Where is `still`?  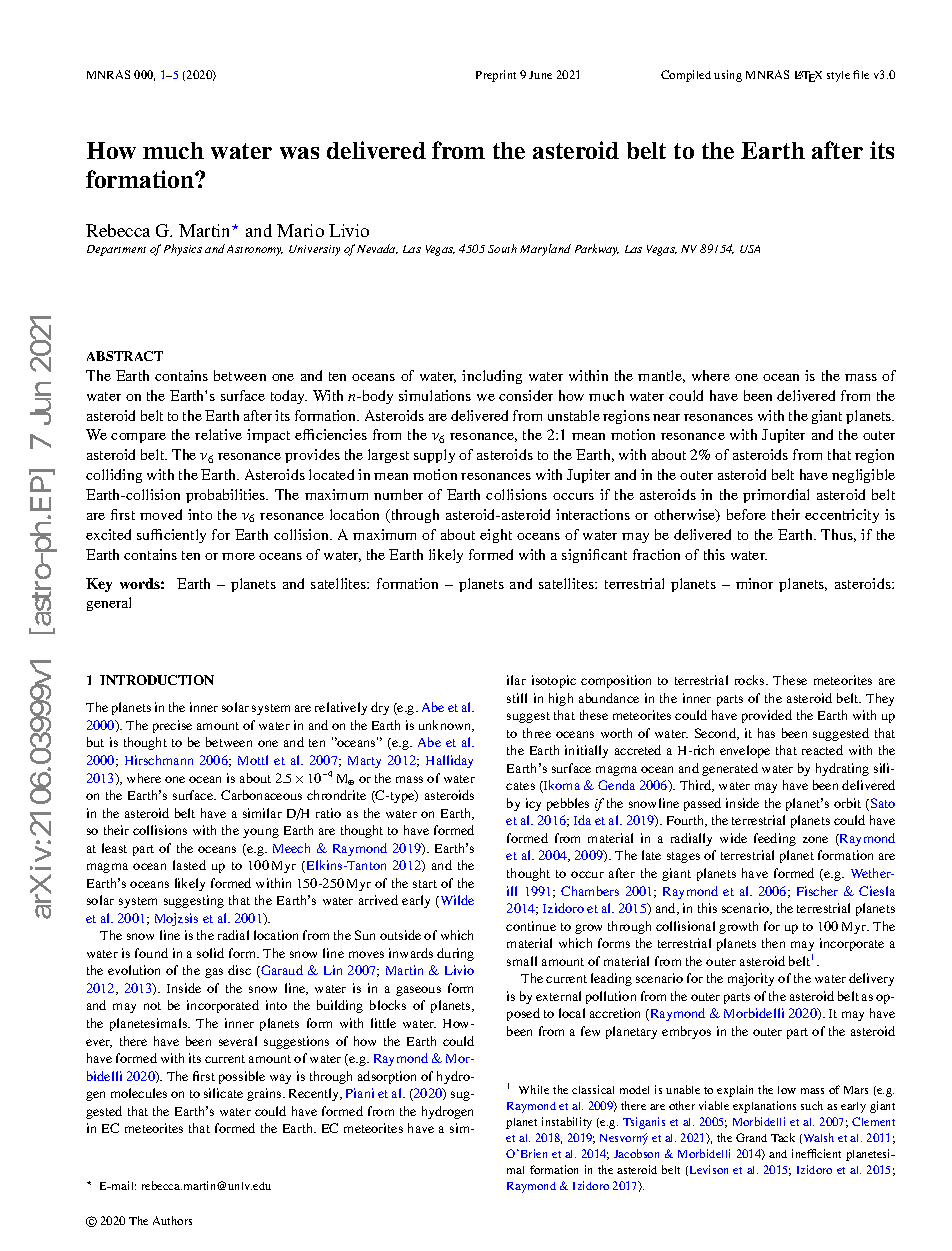 still is located at coordinates (517, 698).
